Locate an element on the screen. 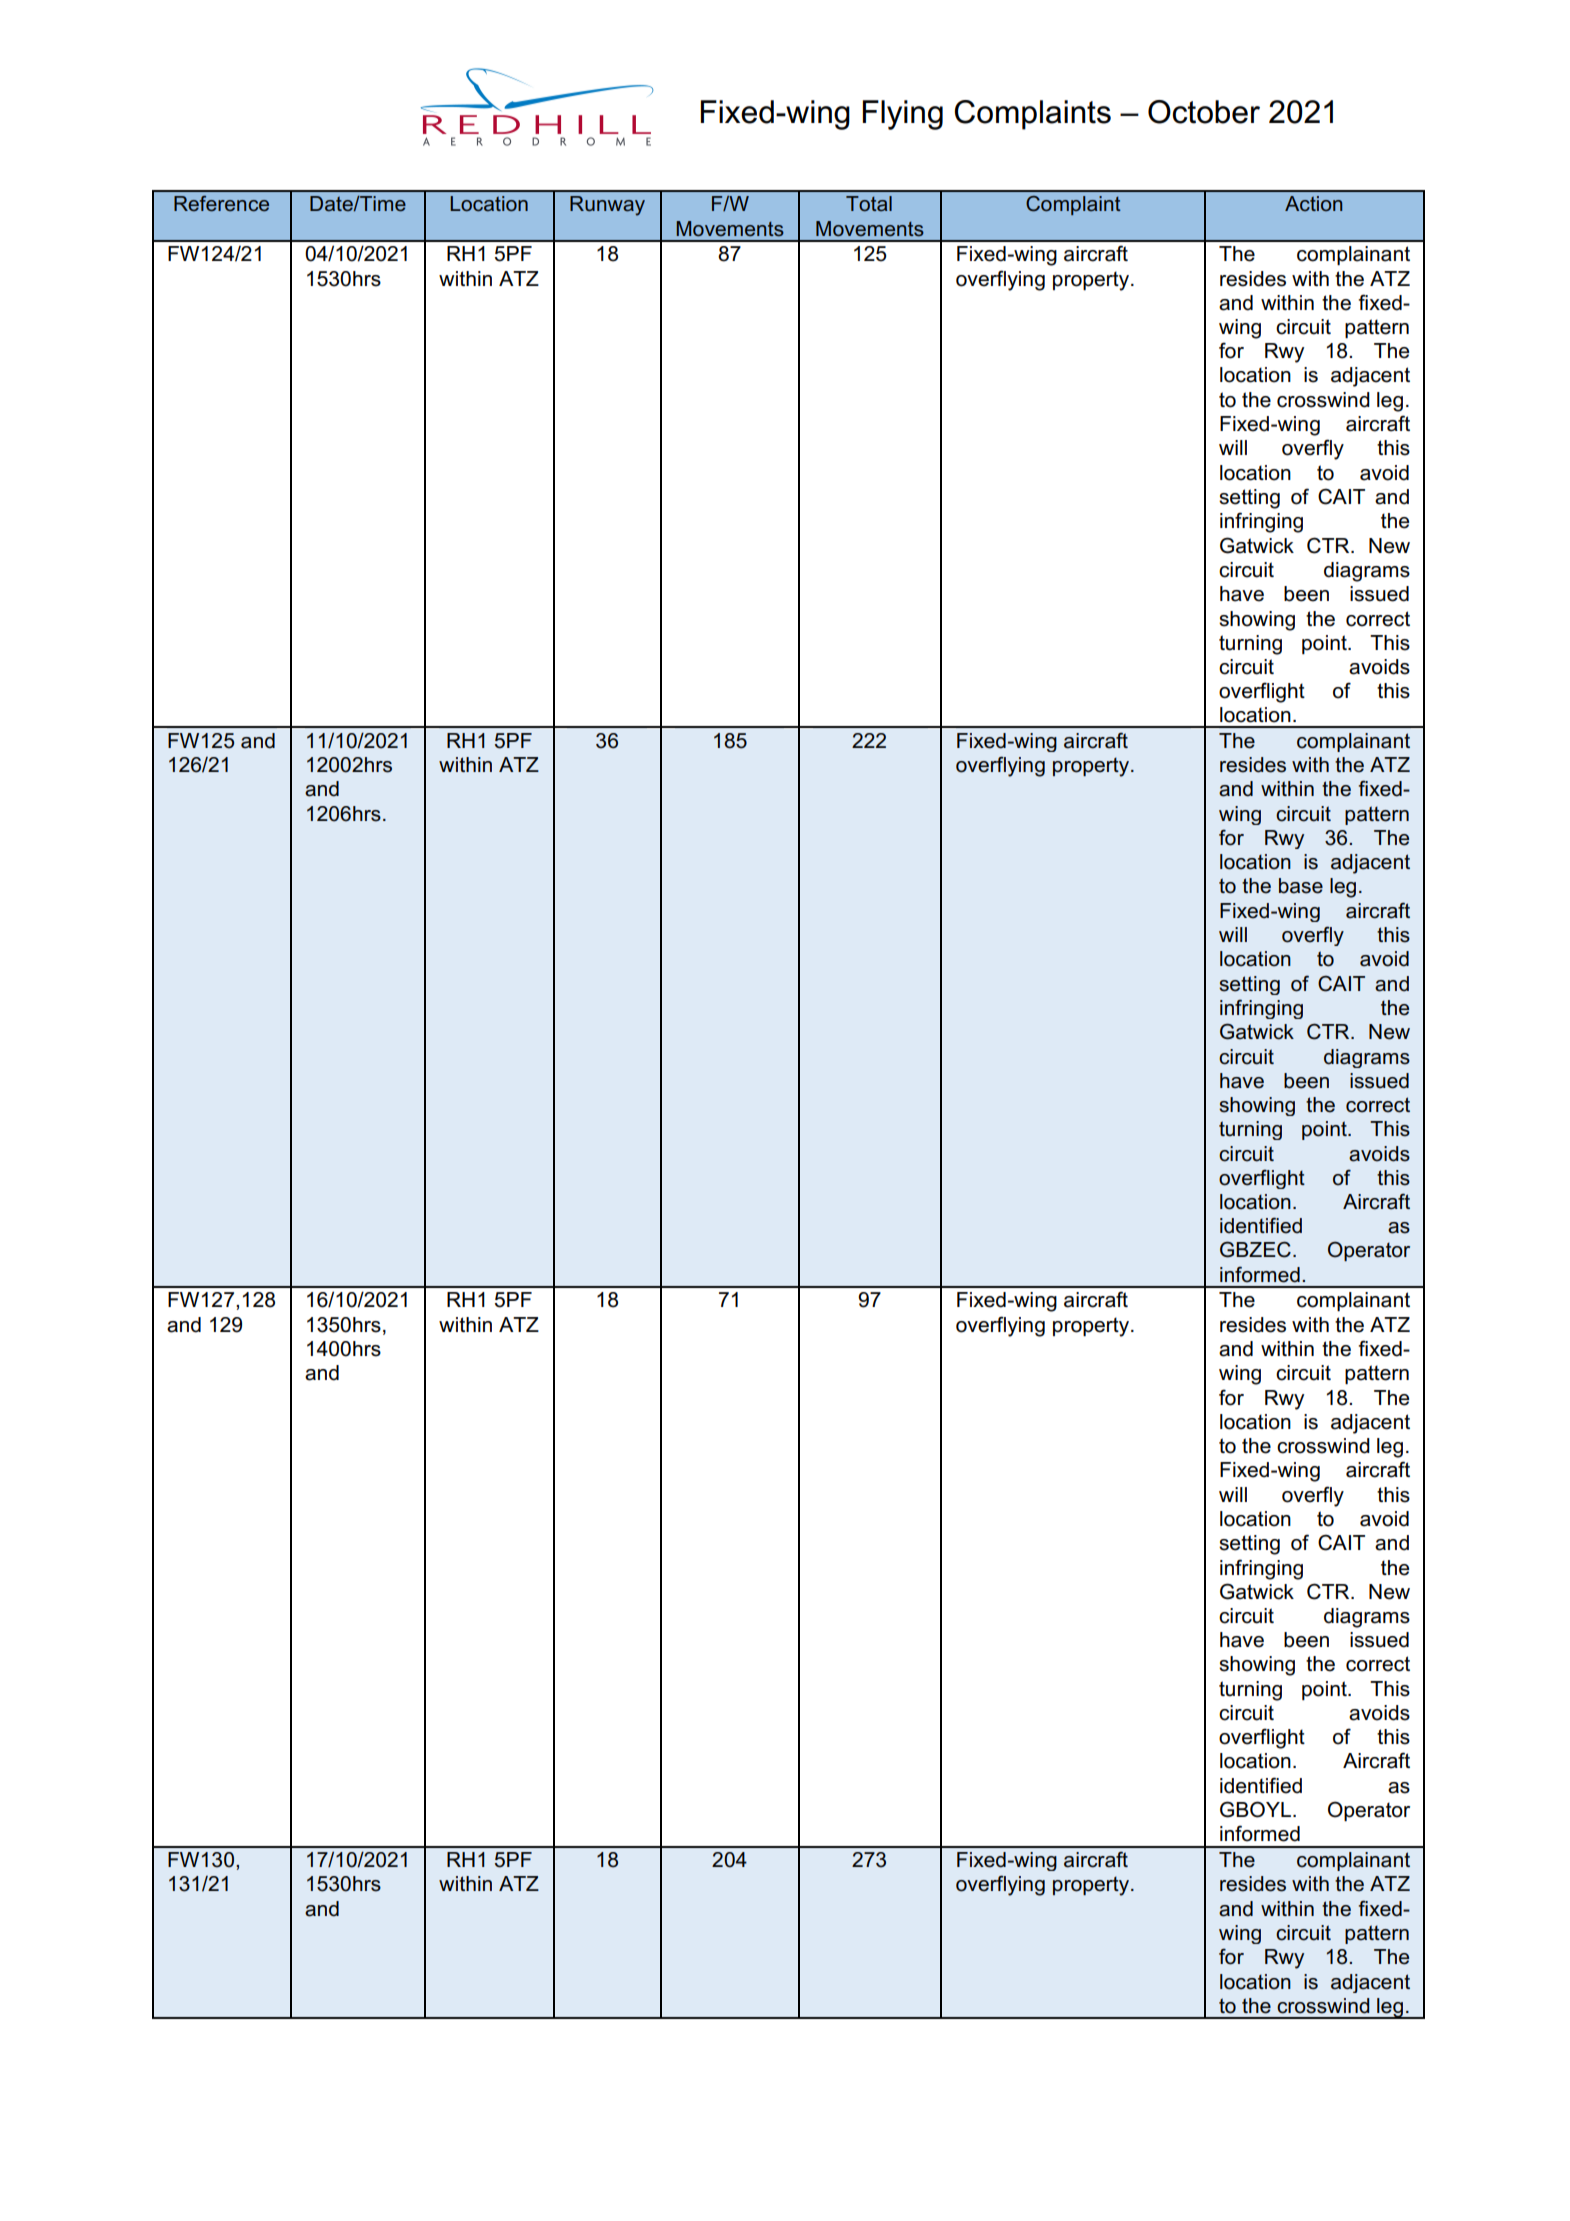 The image size is (1570, 2221). Reference is located at coordinates (221, 204).
